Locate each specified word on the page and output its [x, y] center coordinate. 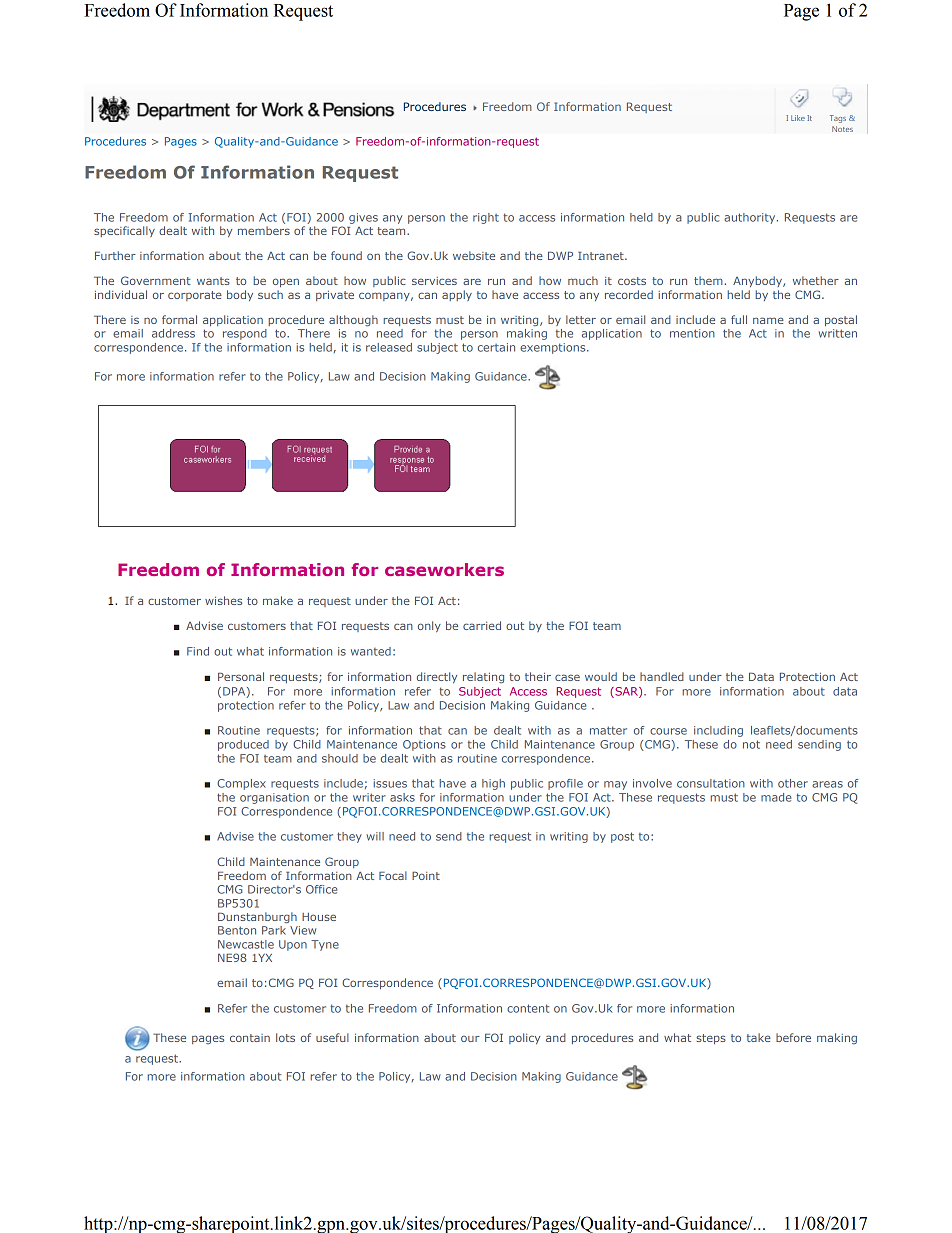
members [264, 230]
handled [662, 676]
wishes [223, 600]
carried [482, 625]
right [486, 218]
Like [798, 118]
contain [250, 1038]
